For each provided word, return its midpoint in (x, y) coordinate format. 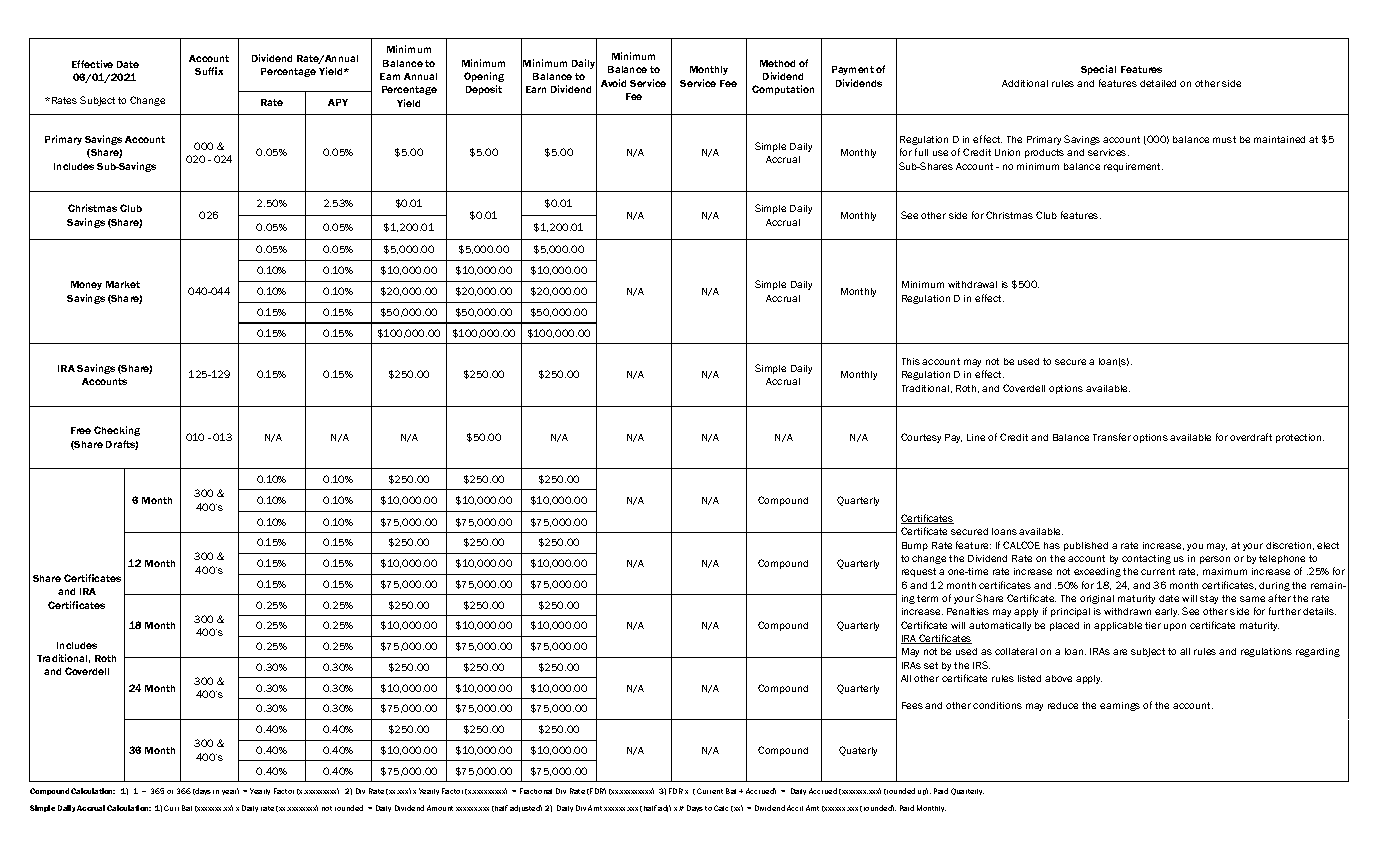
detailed (1158, 83)
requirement (1133, 167)
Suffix (209, 71)
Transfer (1112, 437)
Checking (117, 431)
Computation (783, 90)
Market (123, 284)
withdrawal (972, 284)
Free (81, 430)
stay (1209, 599)
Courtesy (921, 438)
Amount (440, 808)
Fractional (536, 791)
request (919, 572)
